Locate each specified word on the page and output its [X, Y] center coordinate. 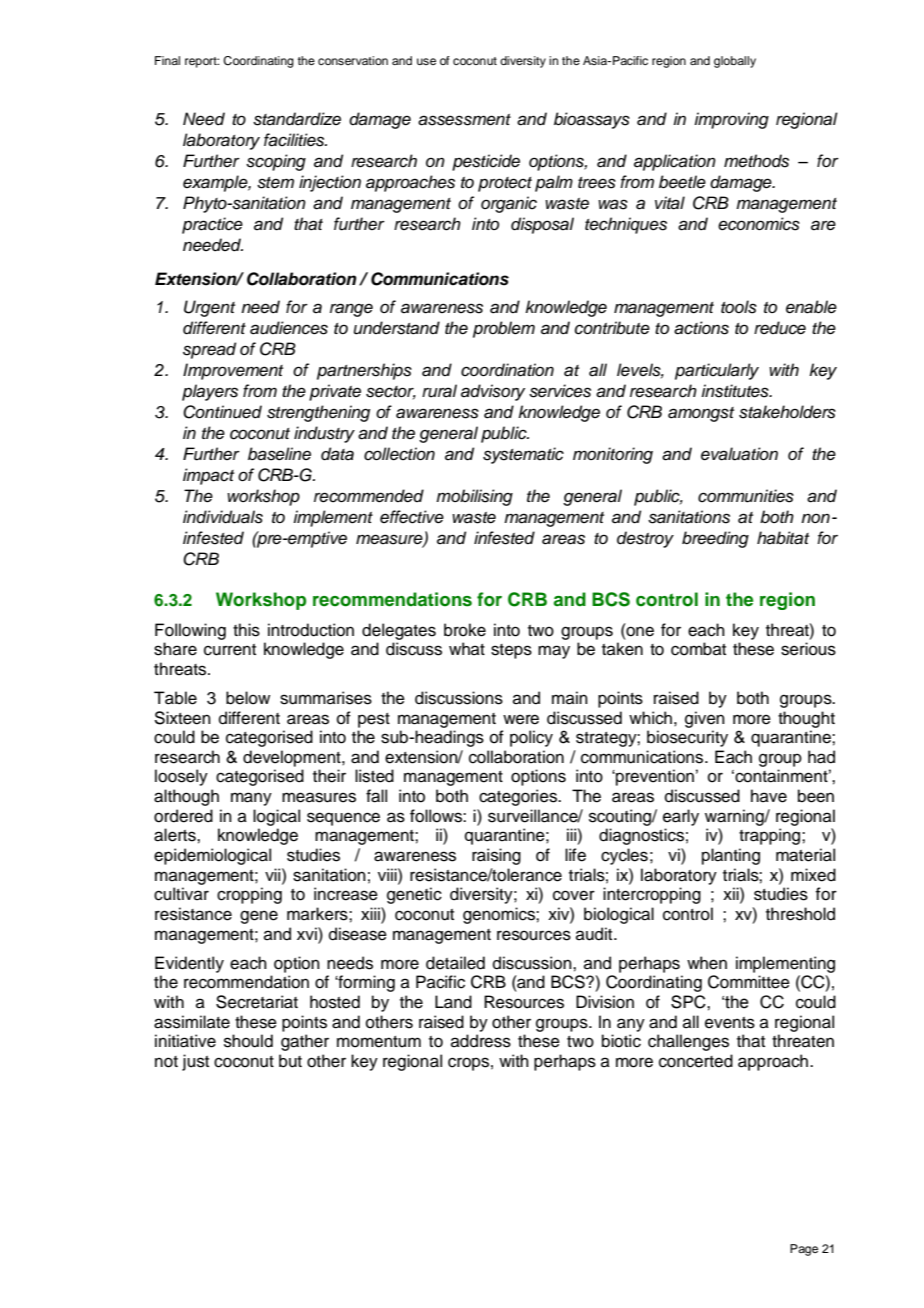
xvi [308, 933]
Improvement [233, 371]
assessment [464, 120]
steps [511, 651]
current [230, 650]
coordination [507, 370]
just [195, 1062]
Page [804, 1250]
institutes [736, 391]
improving [731, 120]
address [481, 1041]
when [707, 963]
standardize [297, 119]
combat [698, 649]
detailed [455, 963]
